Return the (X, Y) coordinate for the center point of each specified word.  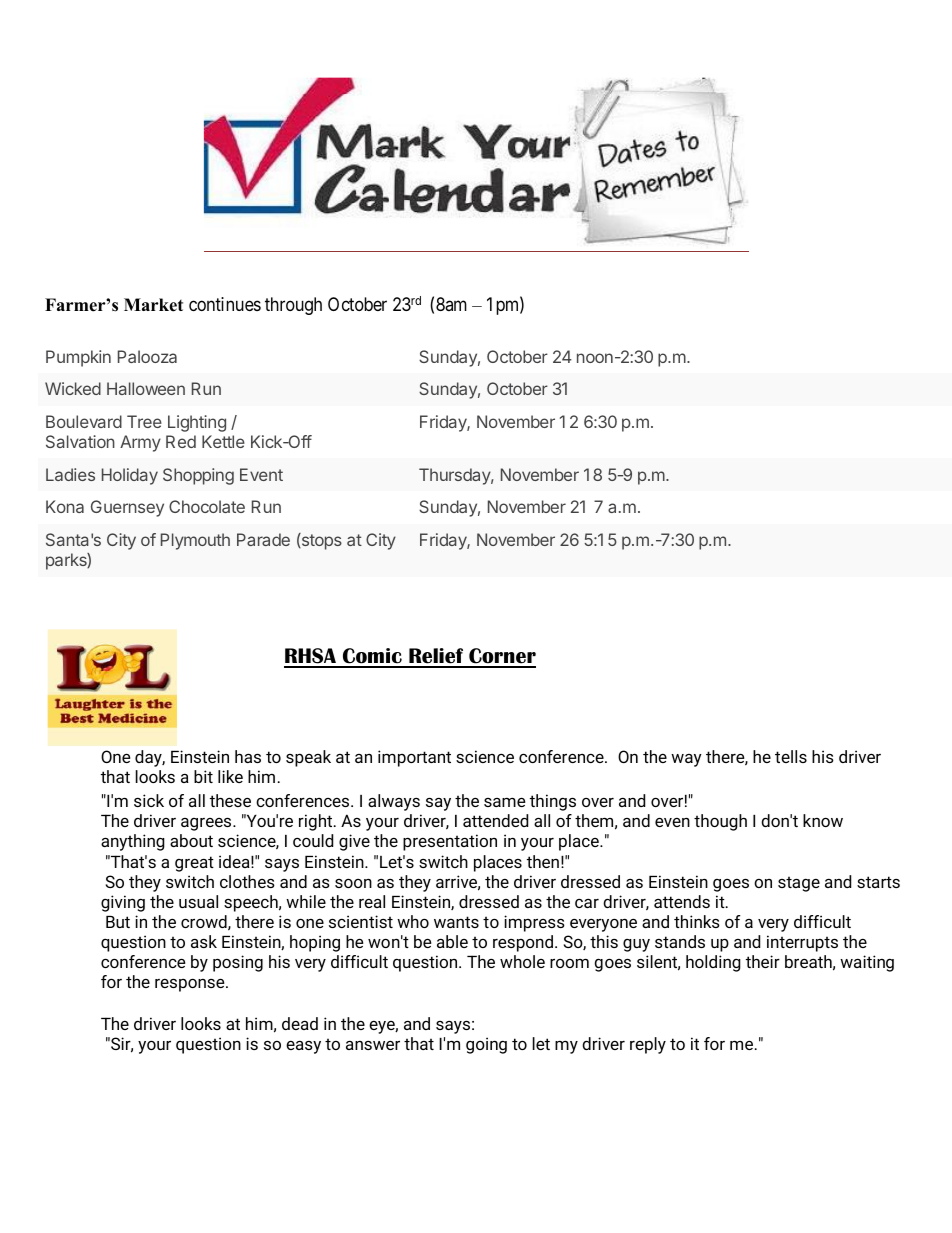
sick (149, 800)
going (486, 1045)
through (293, 306)
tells (791, 756)
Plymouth (195, 541)
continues (225, 304)
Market (153, 305)
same (504, 802)
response (191, 985)
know (823, 820)
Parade (263, 539)
